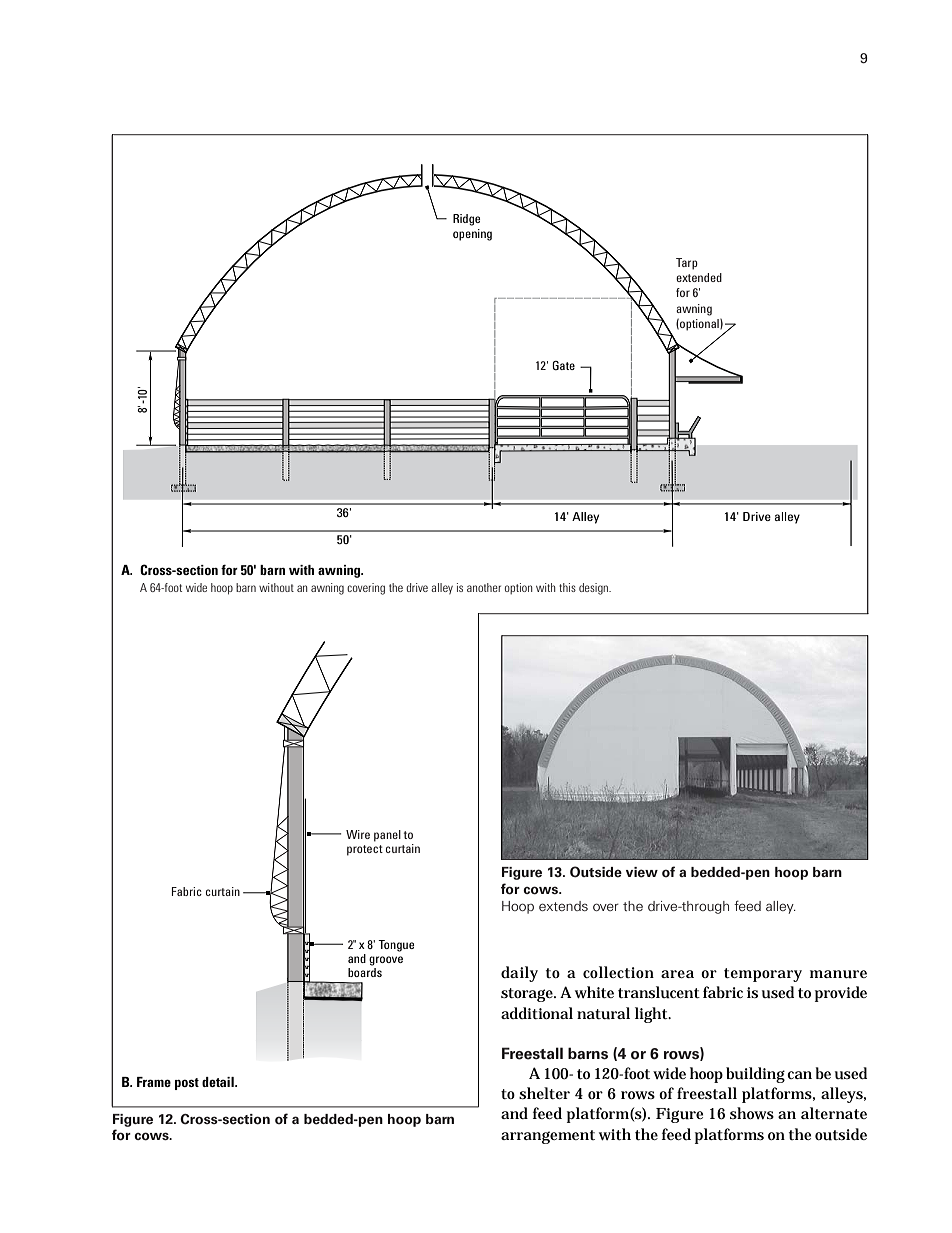 The width and height of the document is (952, 1233). I want to click on shows, so click(752, 1113).
